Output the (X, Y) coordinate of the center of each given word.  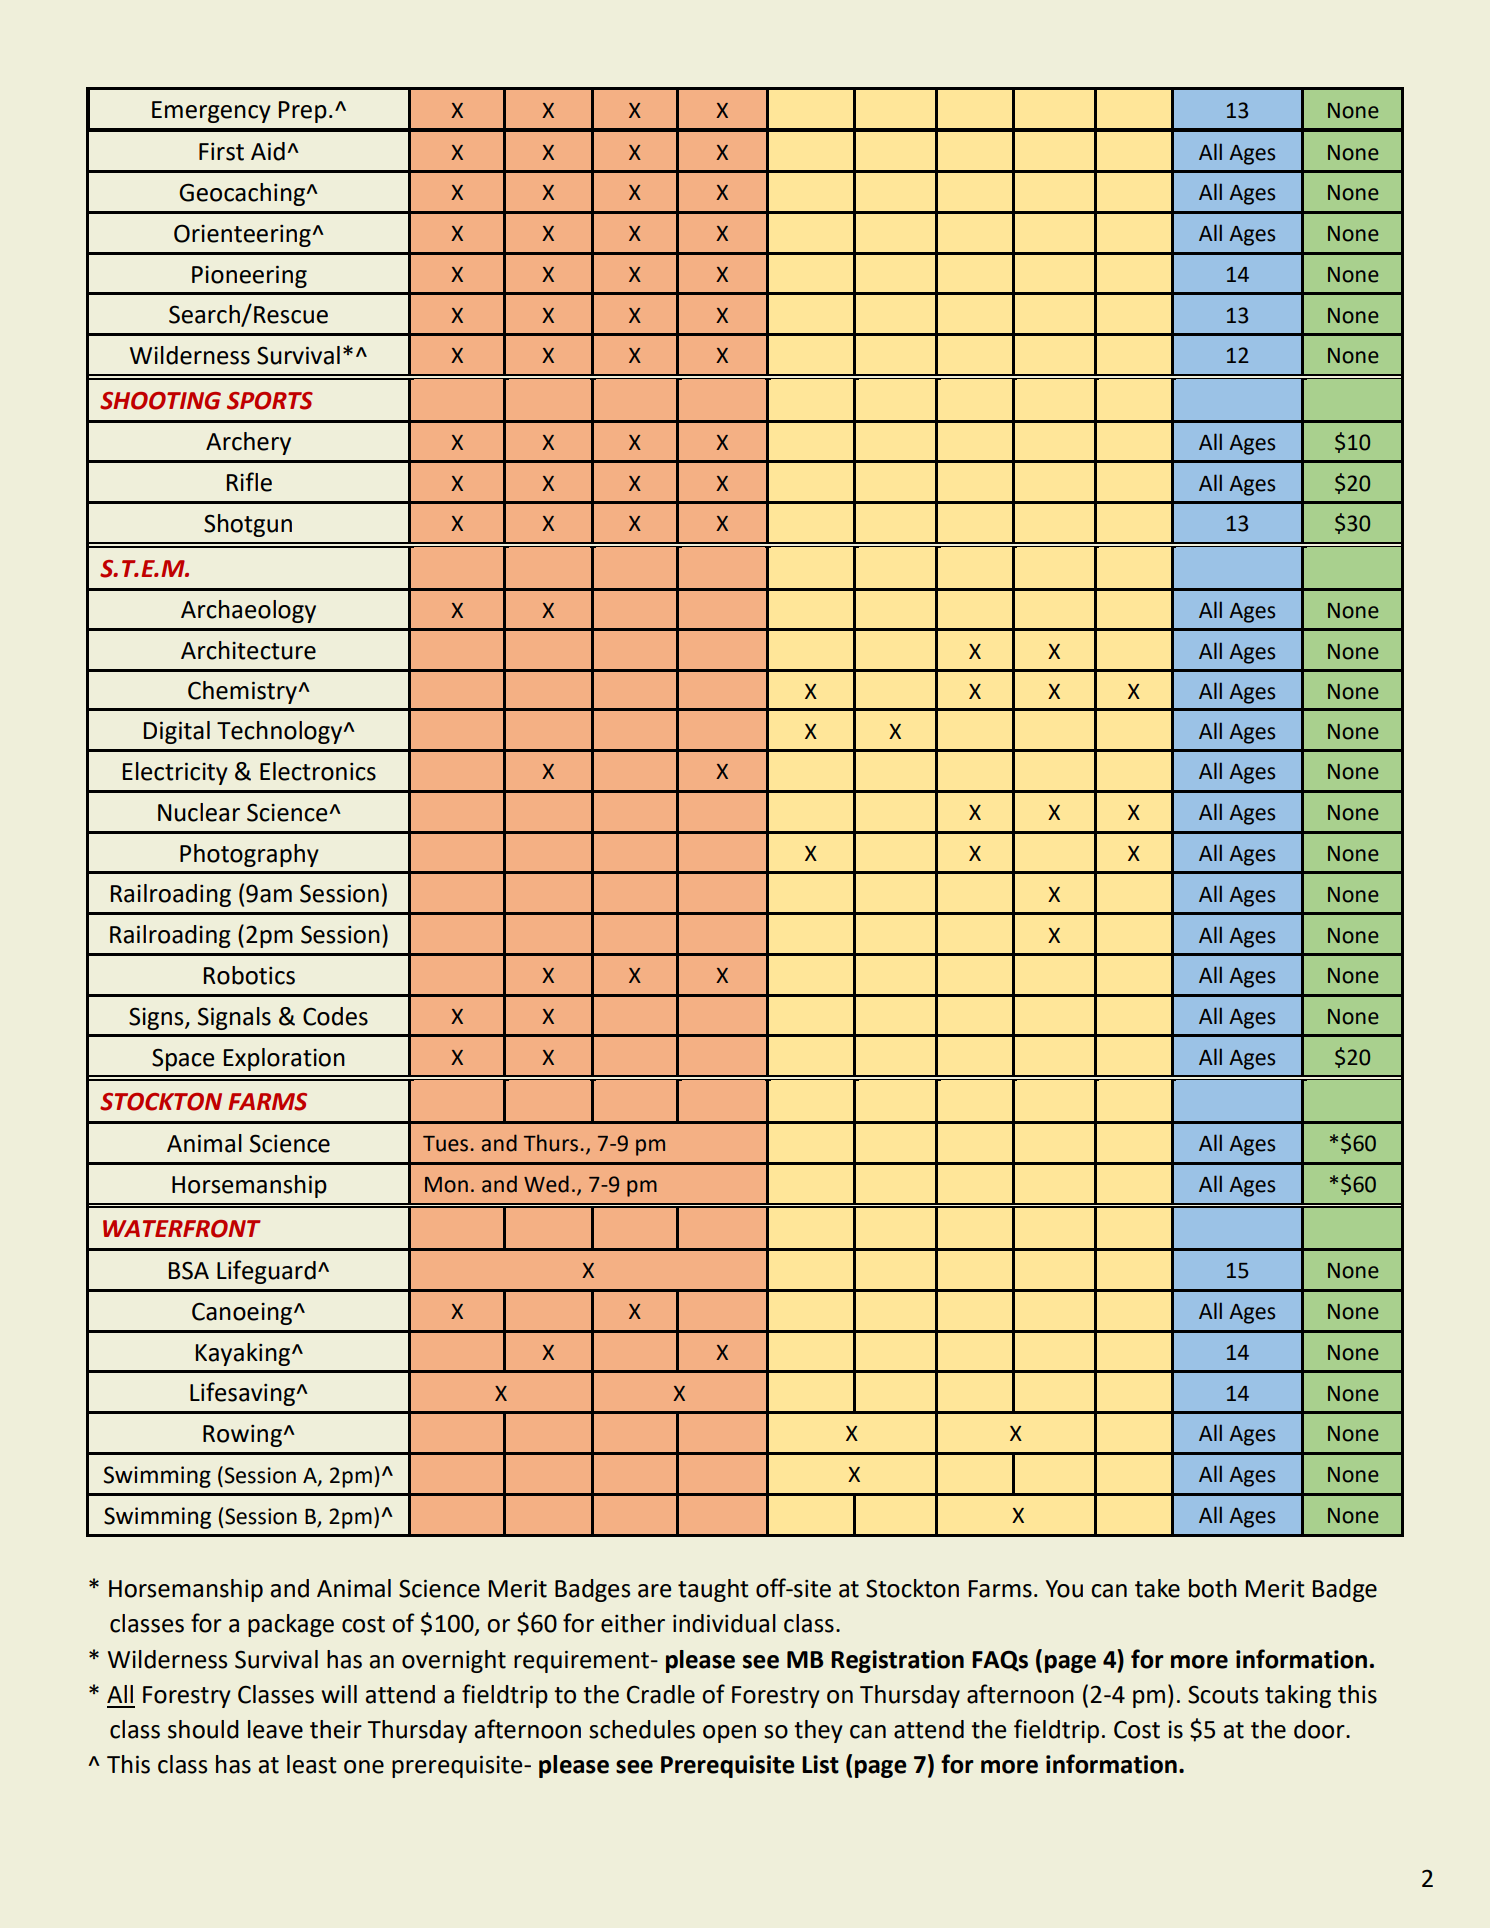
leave (275, 1729)
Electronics (318, 771)
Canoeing (243, 1314)
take (1157, 1588)
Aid (268, 151)
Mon (446, 1185)
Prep (303, 112)
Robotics (249, 975)
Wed (546, 1184)
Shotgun (248, 525)
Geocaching (243, 194)
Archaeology (248, 611)
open (729, 1734)
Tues (445, 1144)
